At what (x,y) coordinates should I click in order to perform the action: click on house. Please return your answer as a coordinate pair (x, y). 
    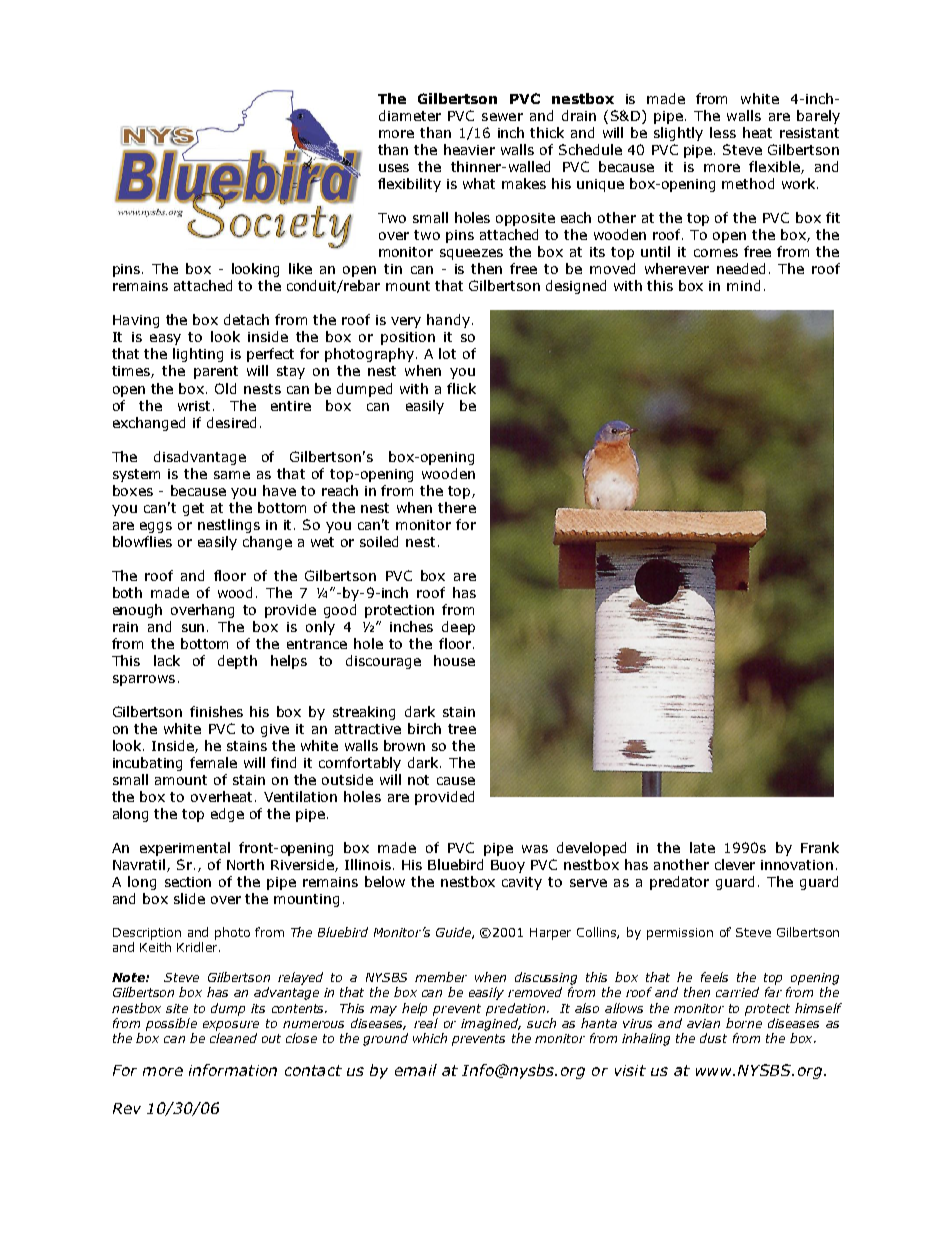
    Looking at the image, I should click on (454, 660).
